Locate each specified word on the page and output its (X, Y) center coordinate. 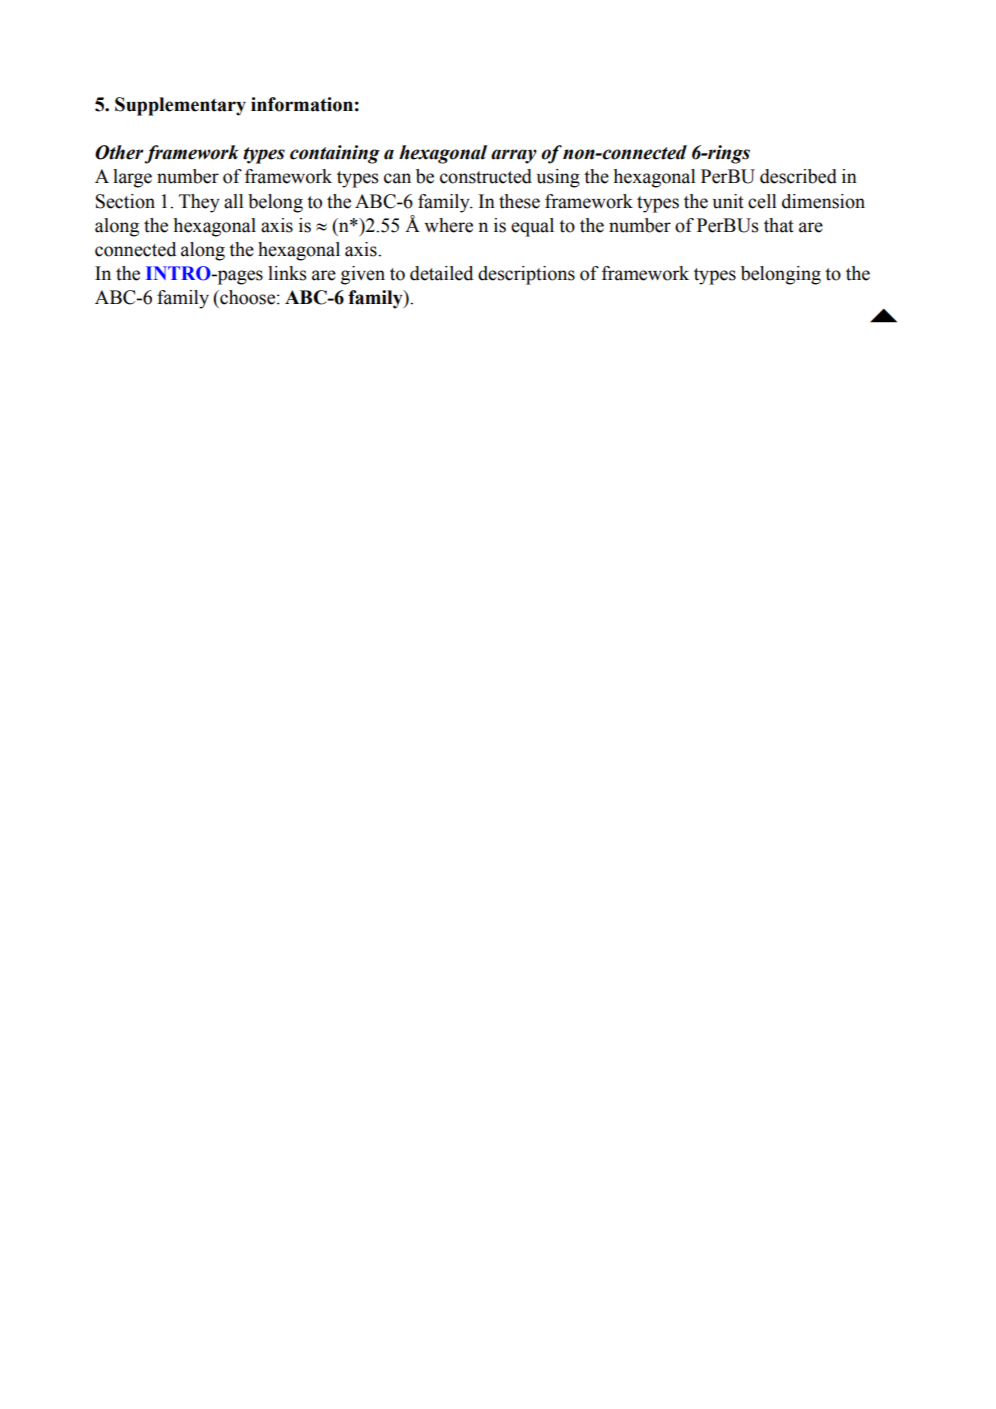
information (302, 104)
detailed (441, 273)
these (519, 201)
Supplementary (180, 106)
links (287, 273)
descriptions (526, 275)
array (514, 156)
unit (728, 201)
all (234, 201)
